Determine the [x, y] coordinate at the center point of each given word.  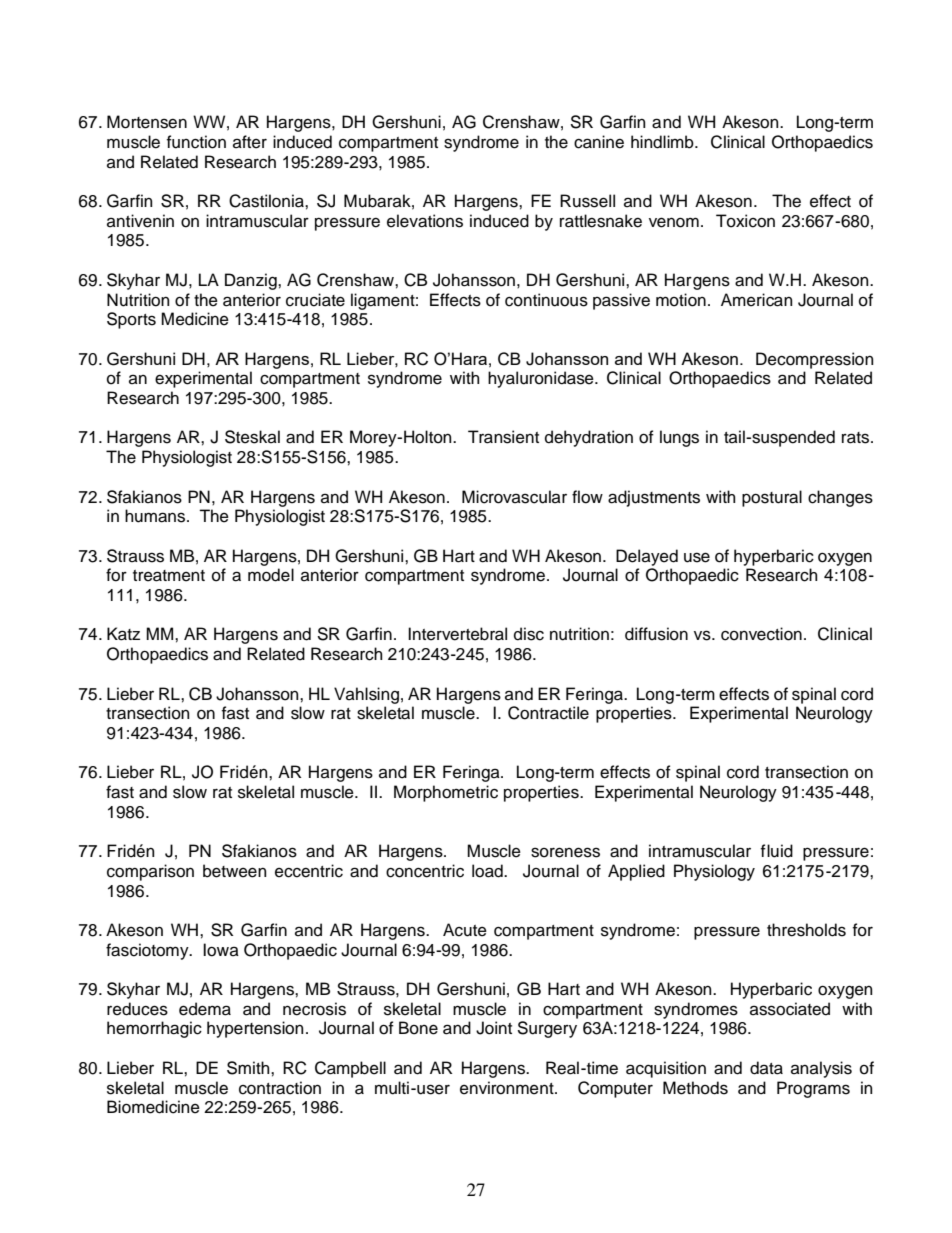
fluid [777, 851]
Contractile [548, 713]
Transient [503, 437]
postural [772, 498]
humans [156, 516]
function [196, 142]
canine [599, 142]
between [235, 871]
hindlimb [663, 142]
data [766, 1068]
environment [508, 1088]
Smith [249, 1068]
